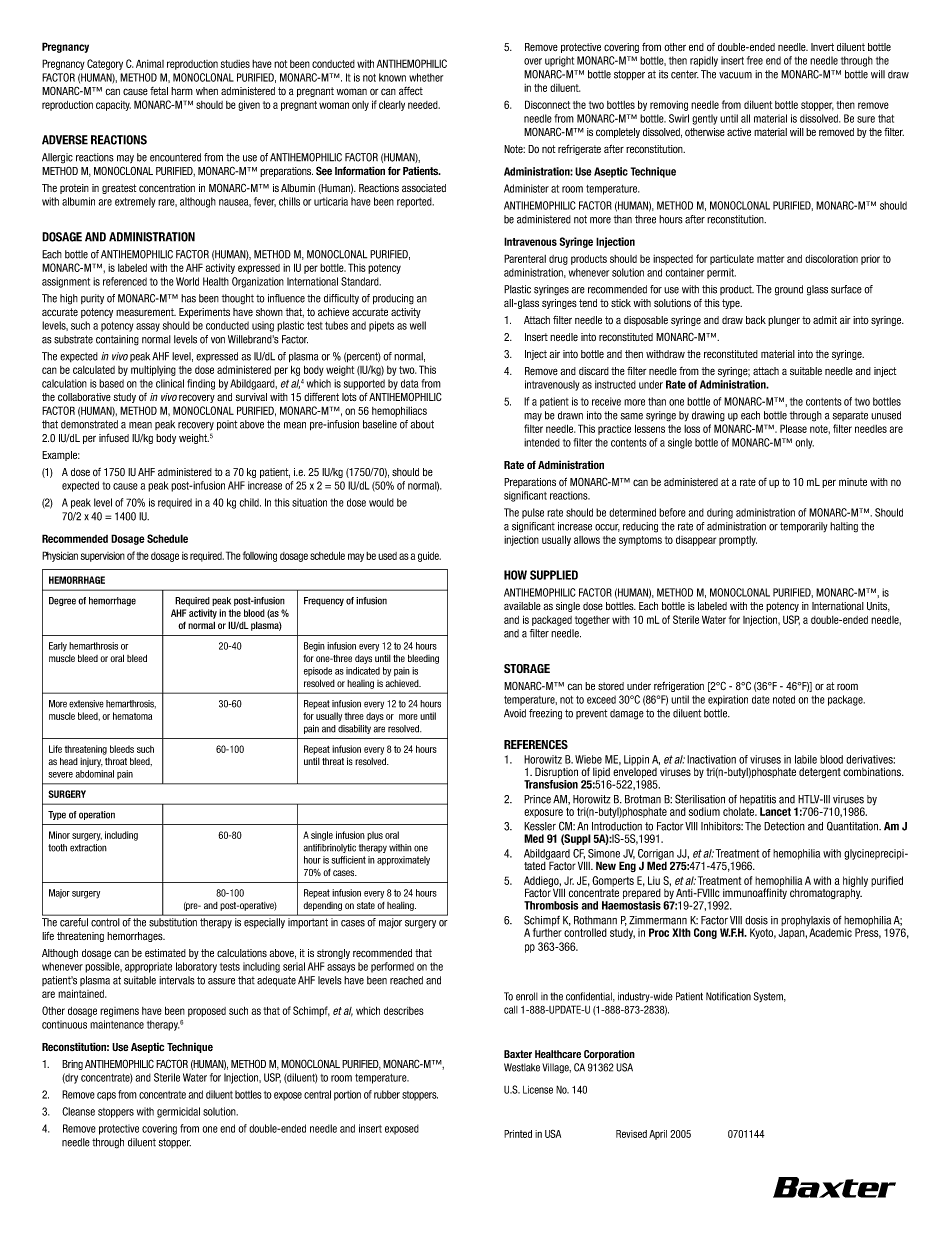  What do you see at coordinates (658, 1135) in the page?
I see `April` at bounding box center [658, 1135].
